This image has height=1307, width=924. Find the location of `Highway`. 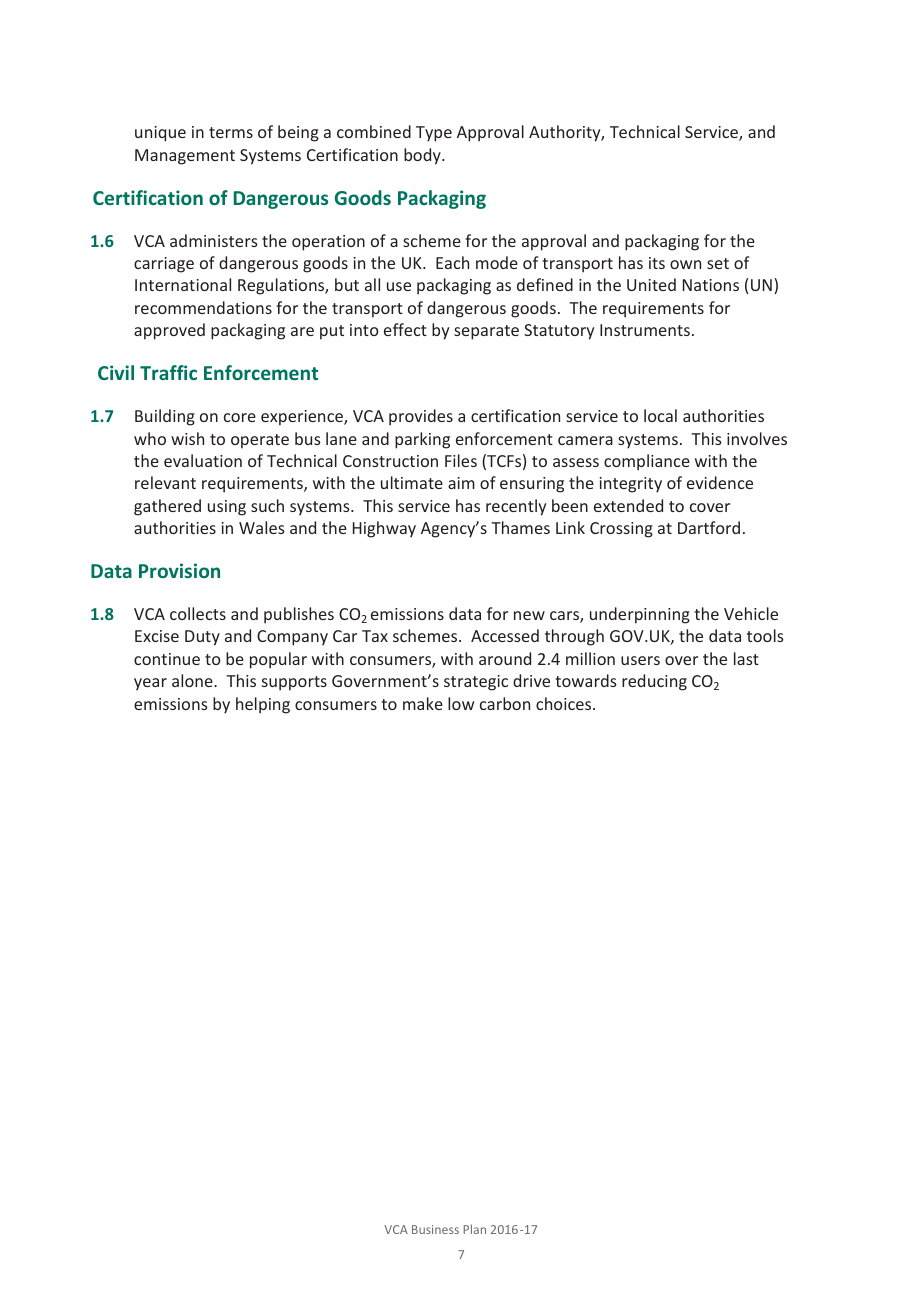

Highway is located at coordinates (384, 529).
